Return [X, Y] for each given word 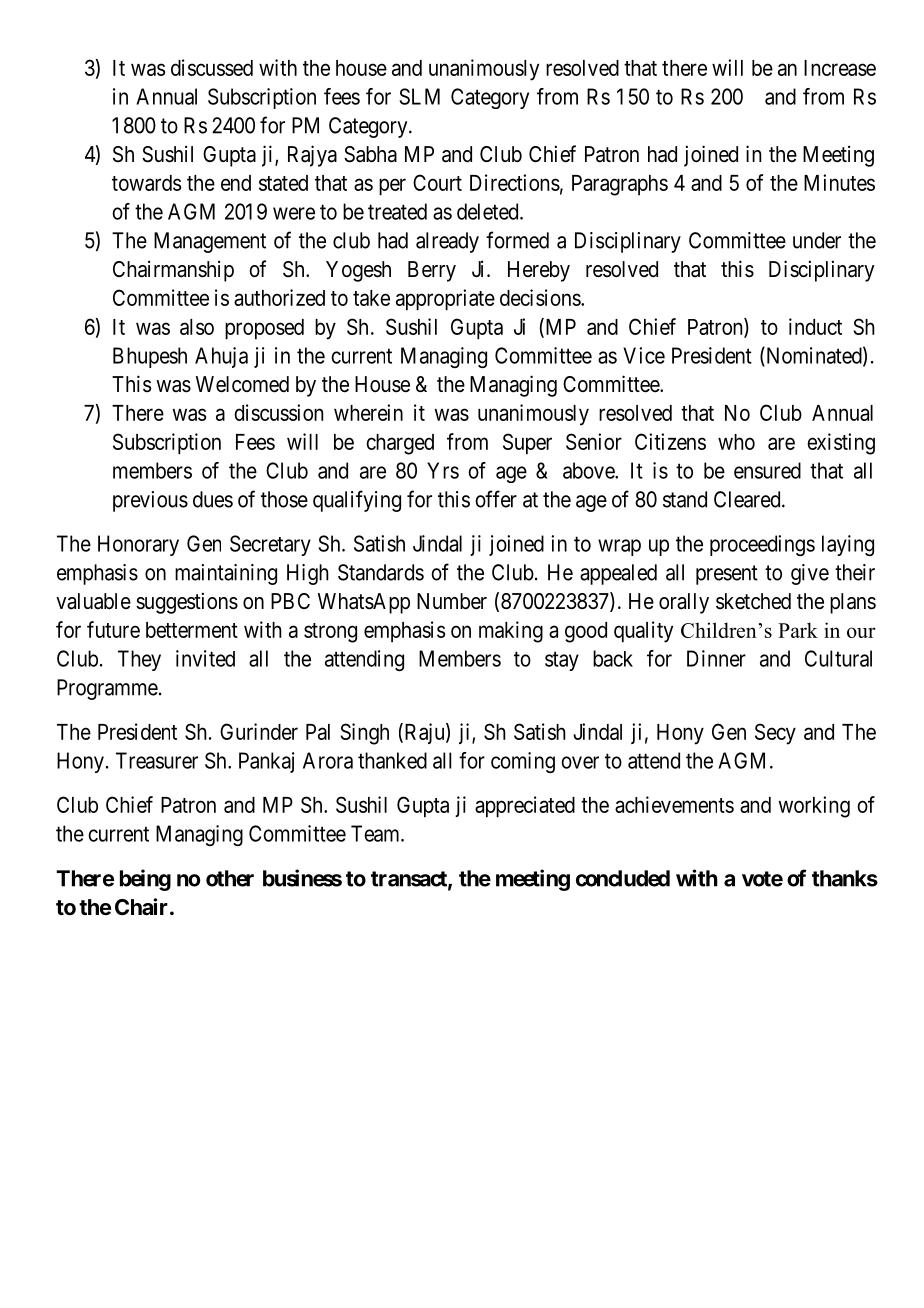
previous [150, 501]
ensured [767, 470]
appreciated [525, 807]
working [814, 807]
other [230, 878]
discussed [212, 67]
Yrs [443, 470]
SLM [419, 96]
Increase [840, 68]
